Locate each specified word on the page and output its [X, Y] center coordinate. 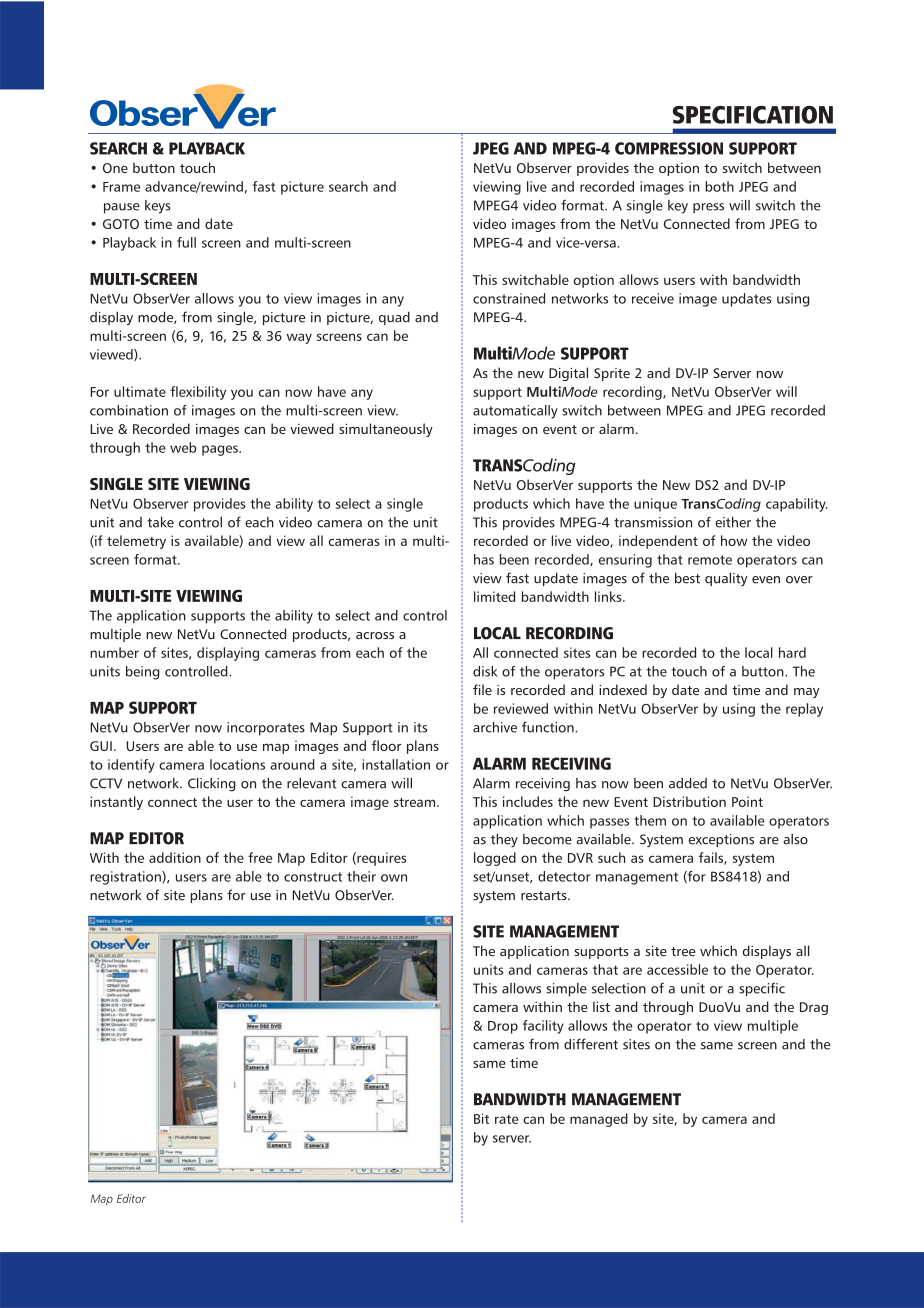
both [719, 186]
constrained [509, 298]
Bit [481, 1118]
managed [599, 1120]
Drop [503, 1027]
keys [158, 207]
